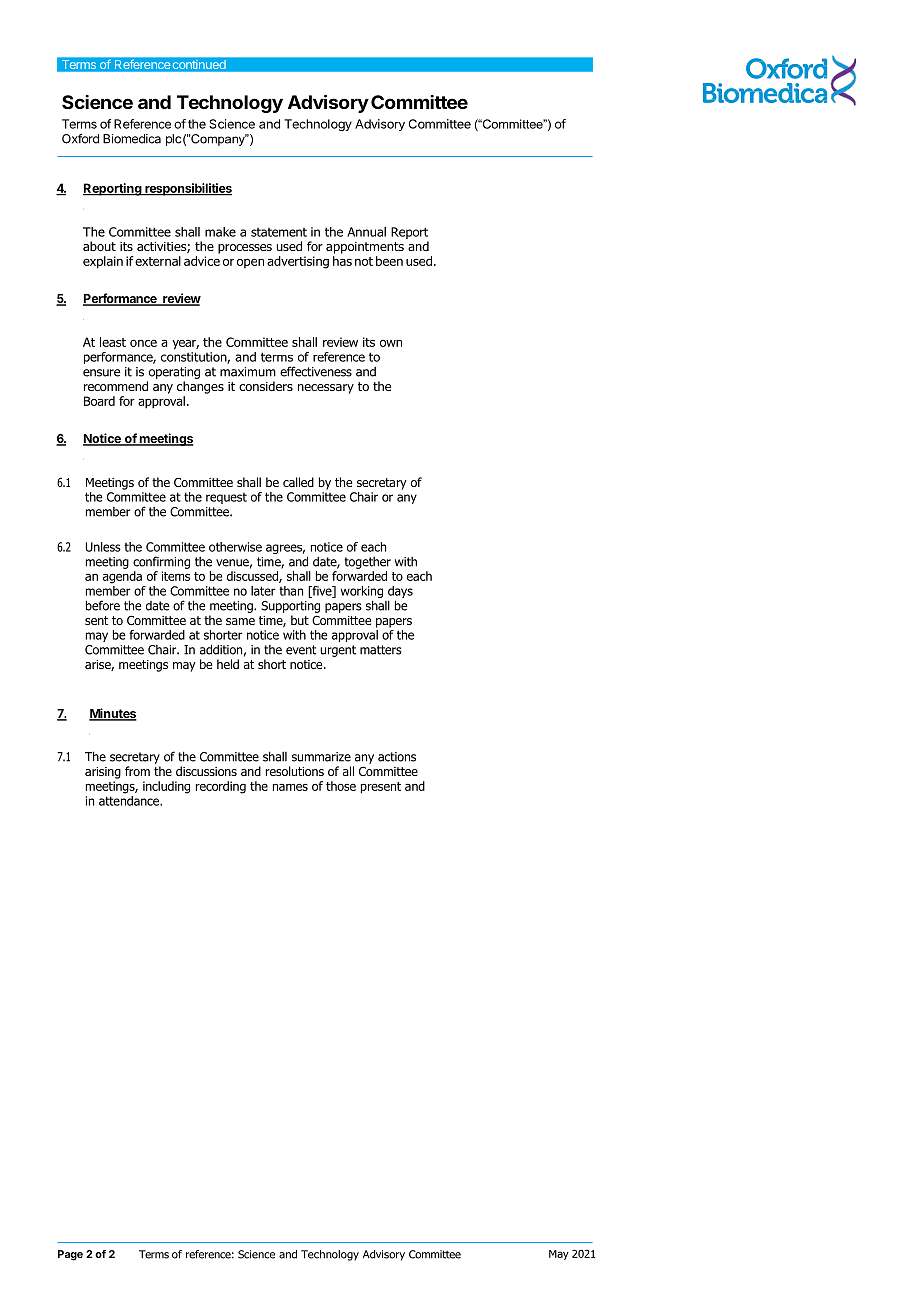 The image size is (924, 1307). What do you see at coordinates (80, 138) in the image?
I see `Oxford` at bounding box center [80, 138].
